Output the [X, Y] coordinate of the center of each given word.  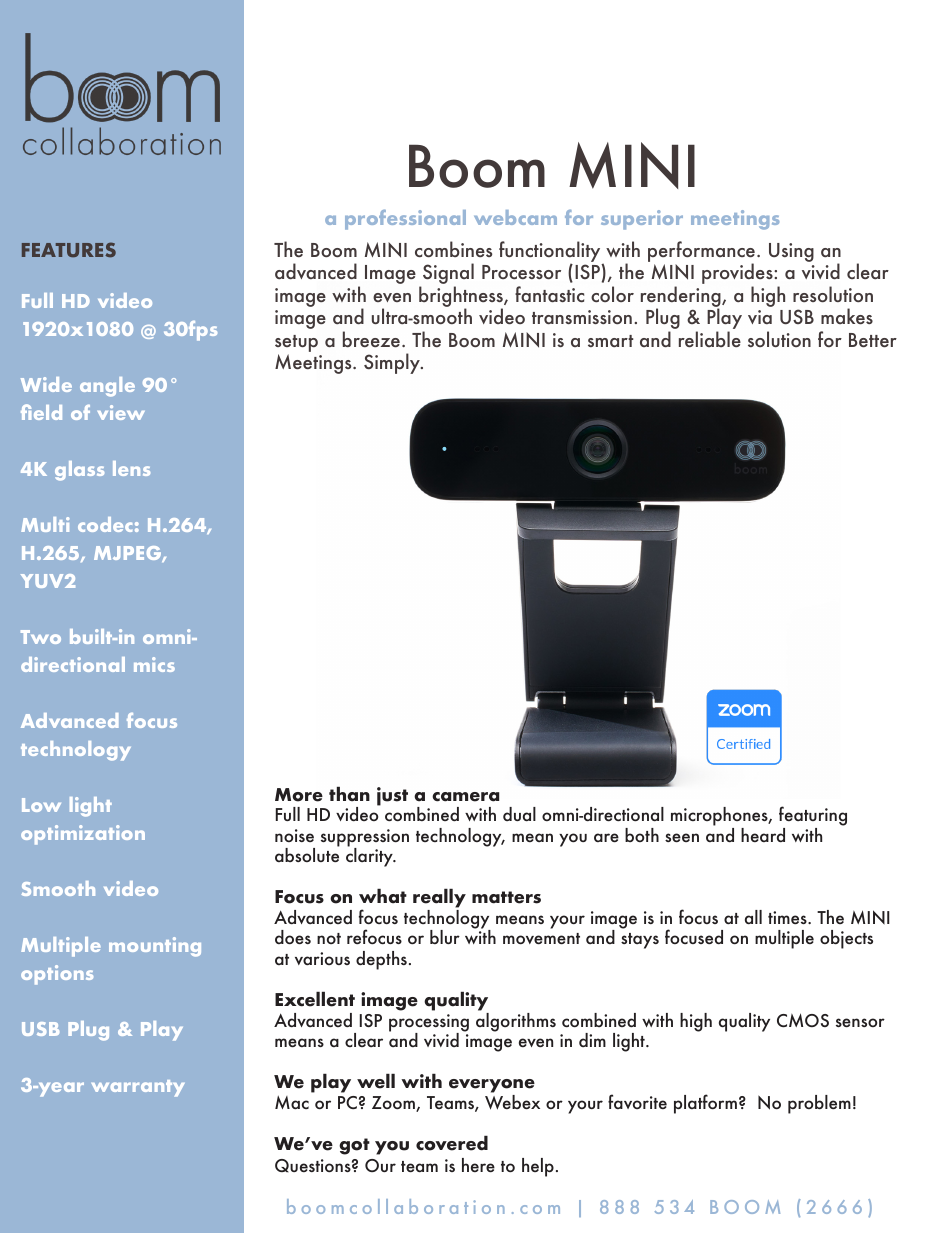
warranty [138, 1088]
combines [453, 249]
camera [465, 797]
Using [791, 252]
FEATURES [69, 250]
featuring [813, 817]
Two [41, 637]
